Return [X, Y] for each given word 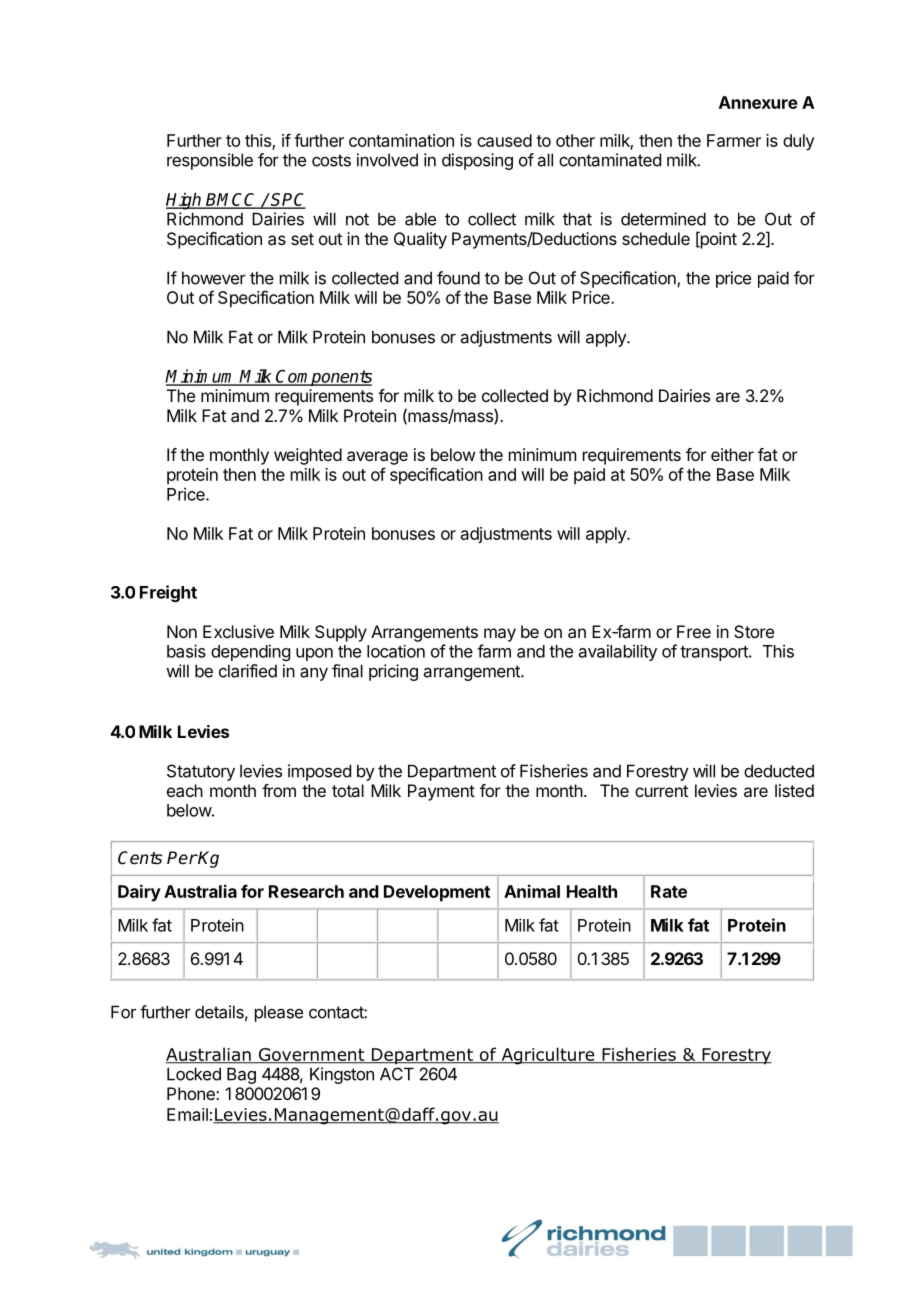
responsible [210, 161]
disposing [477, 161]
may [500, 635]
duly [799, 142]
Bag [241, 1075]
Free [694, 631]
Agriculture [547, 1056]
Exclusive [238, 631]
